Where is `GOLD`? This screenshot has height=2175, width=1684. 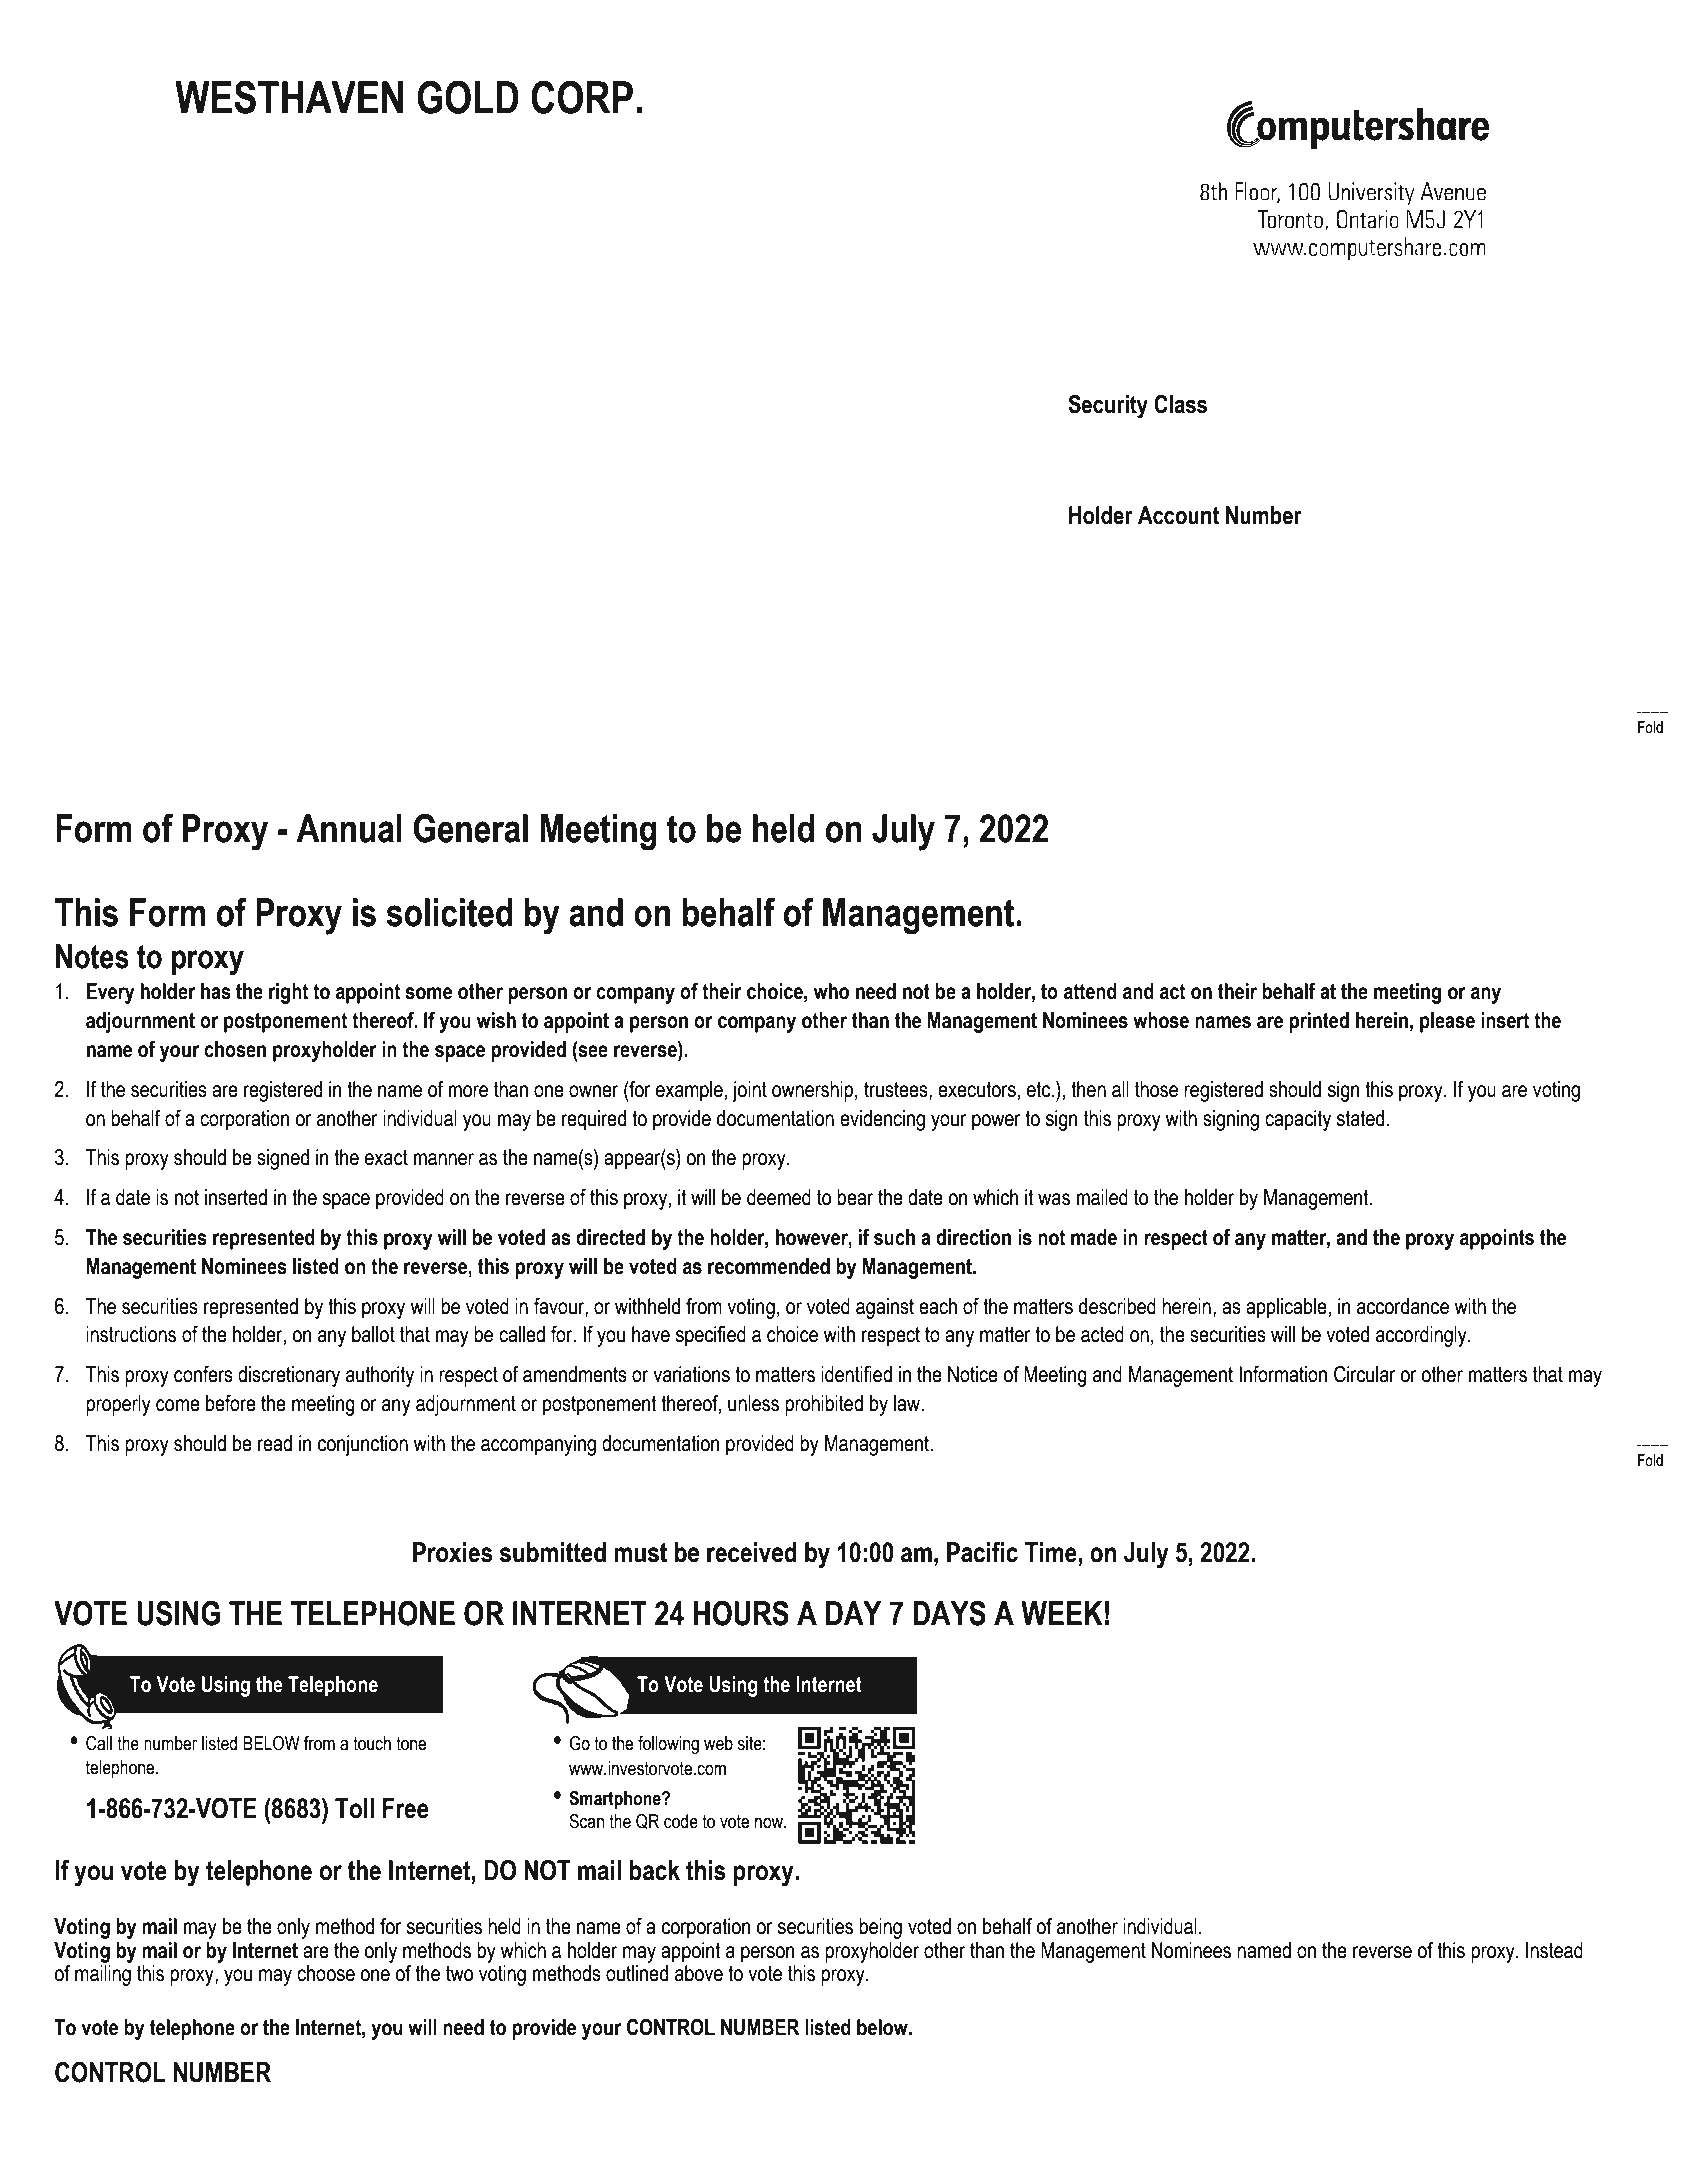 GOLD is located at coordinates (468, 97).
